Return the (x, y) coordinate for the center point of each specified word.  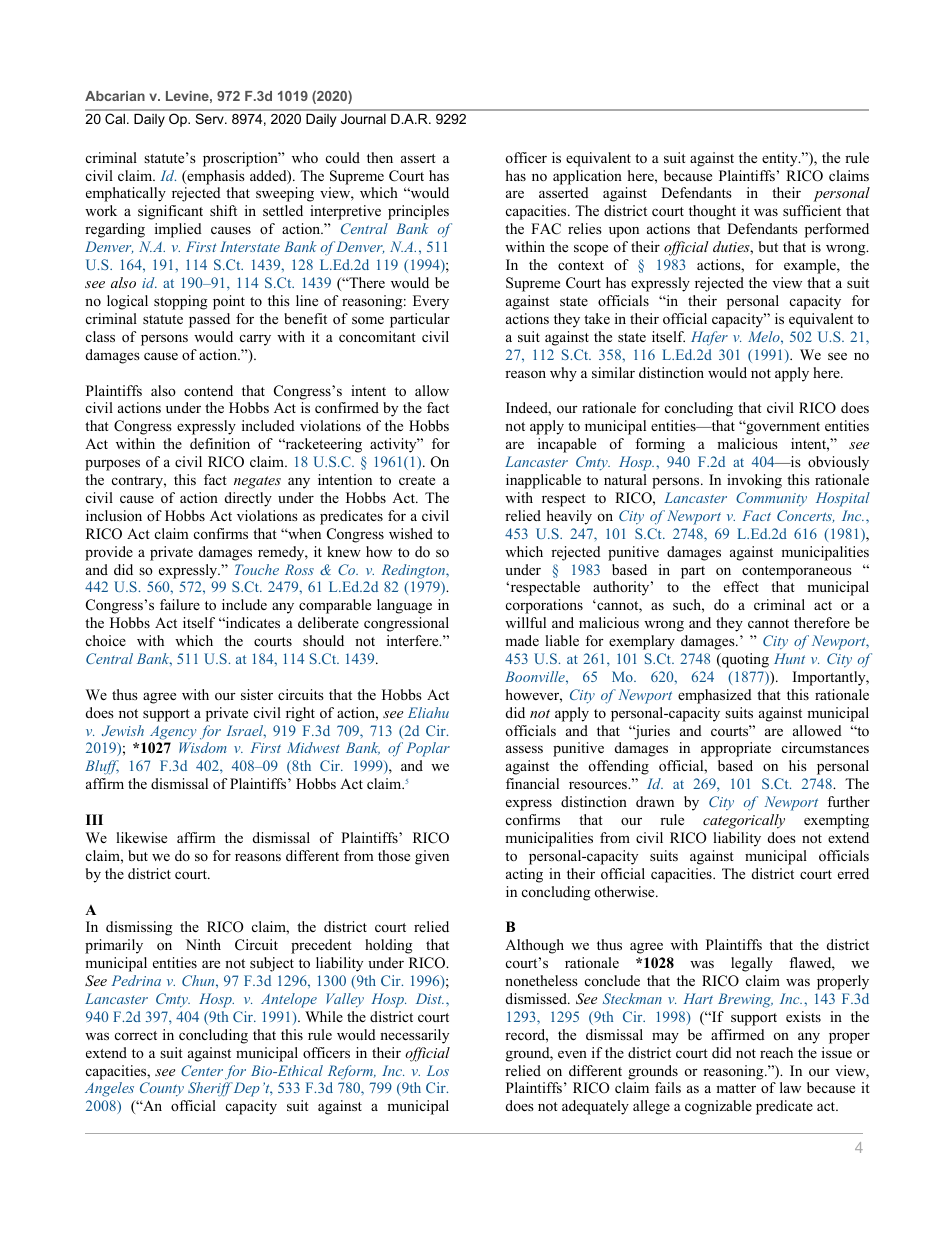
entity (781, 159)
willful (525, 622)
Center (202, 1070)
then (380, 157)
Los (438, 1070)
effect (741, 586)
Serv (211, 119)
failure (180, 604)
